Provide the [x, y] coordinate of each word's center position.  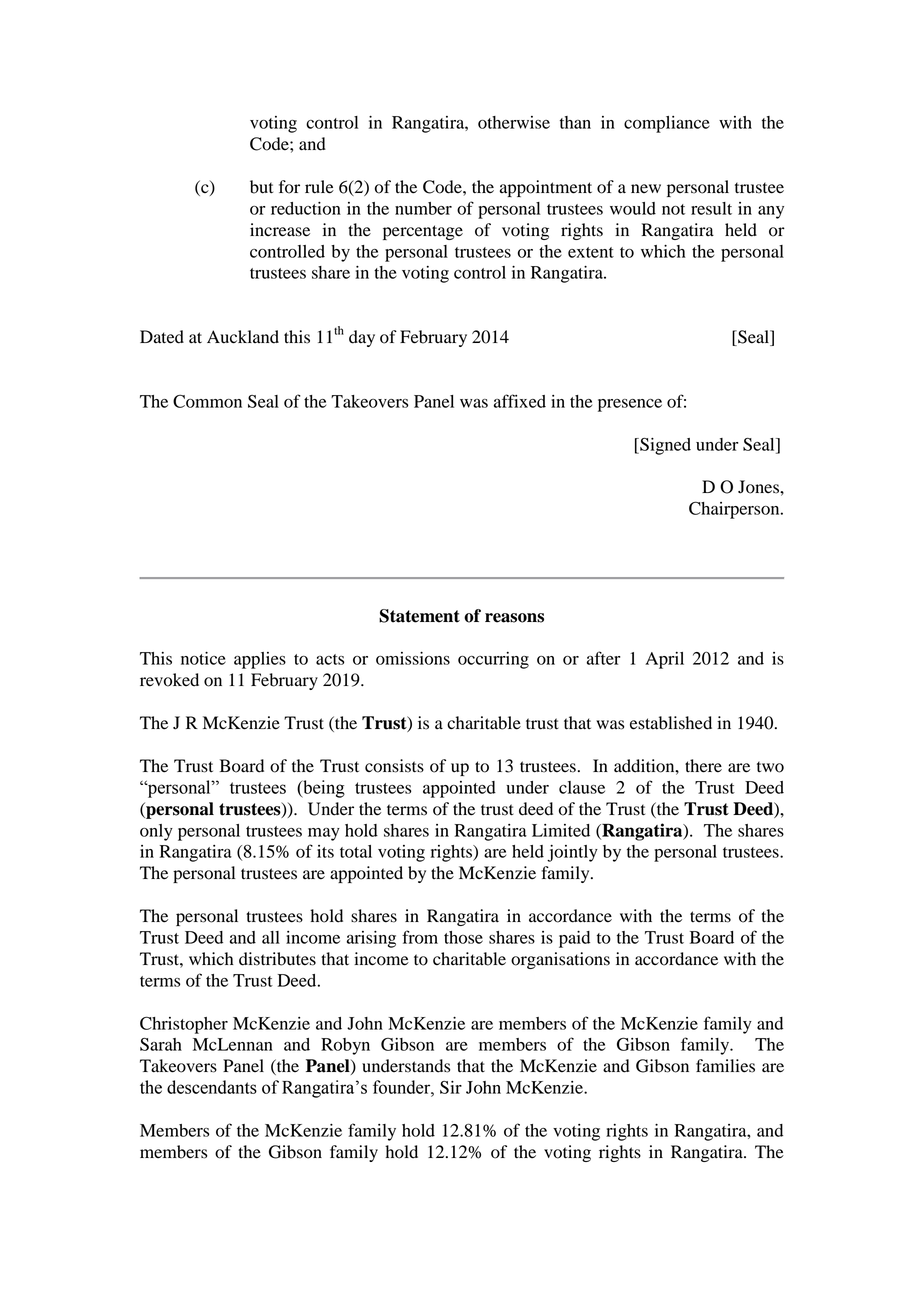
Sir [451, 1087]
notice [203, 658]
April [664, 660]
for [289, 187]
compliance [667, 124]
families [725, 1066]
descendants [212, 1087]
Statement [419, 616]
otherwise [514, 122]
